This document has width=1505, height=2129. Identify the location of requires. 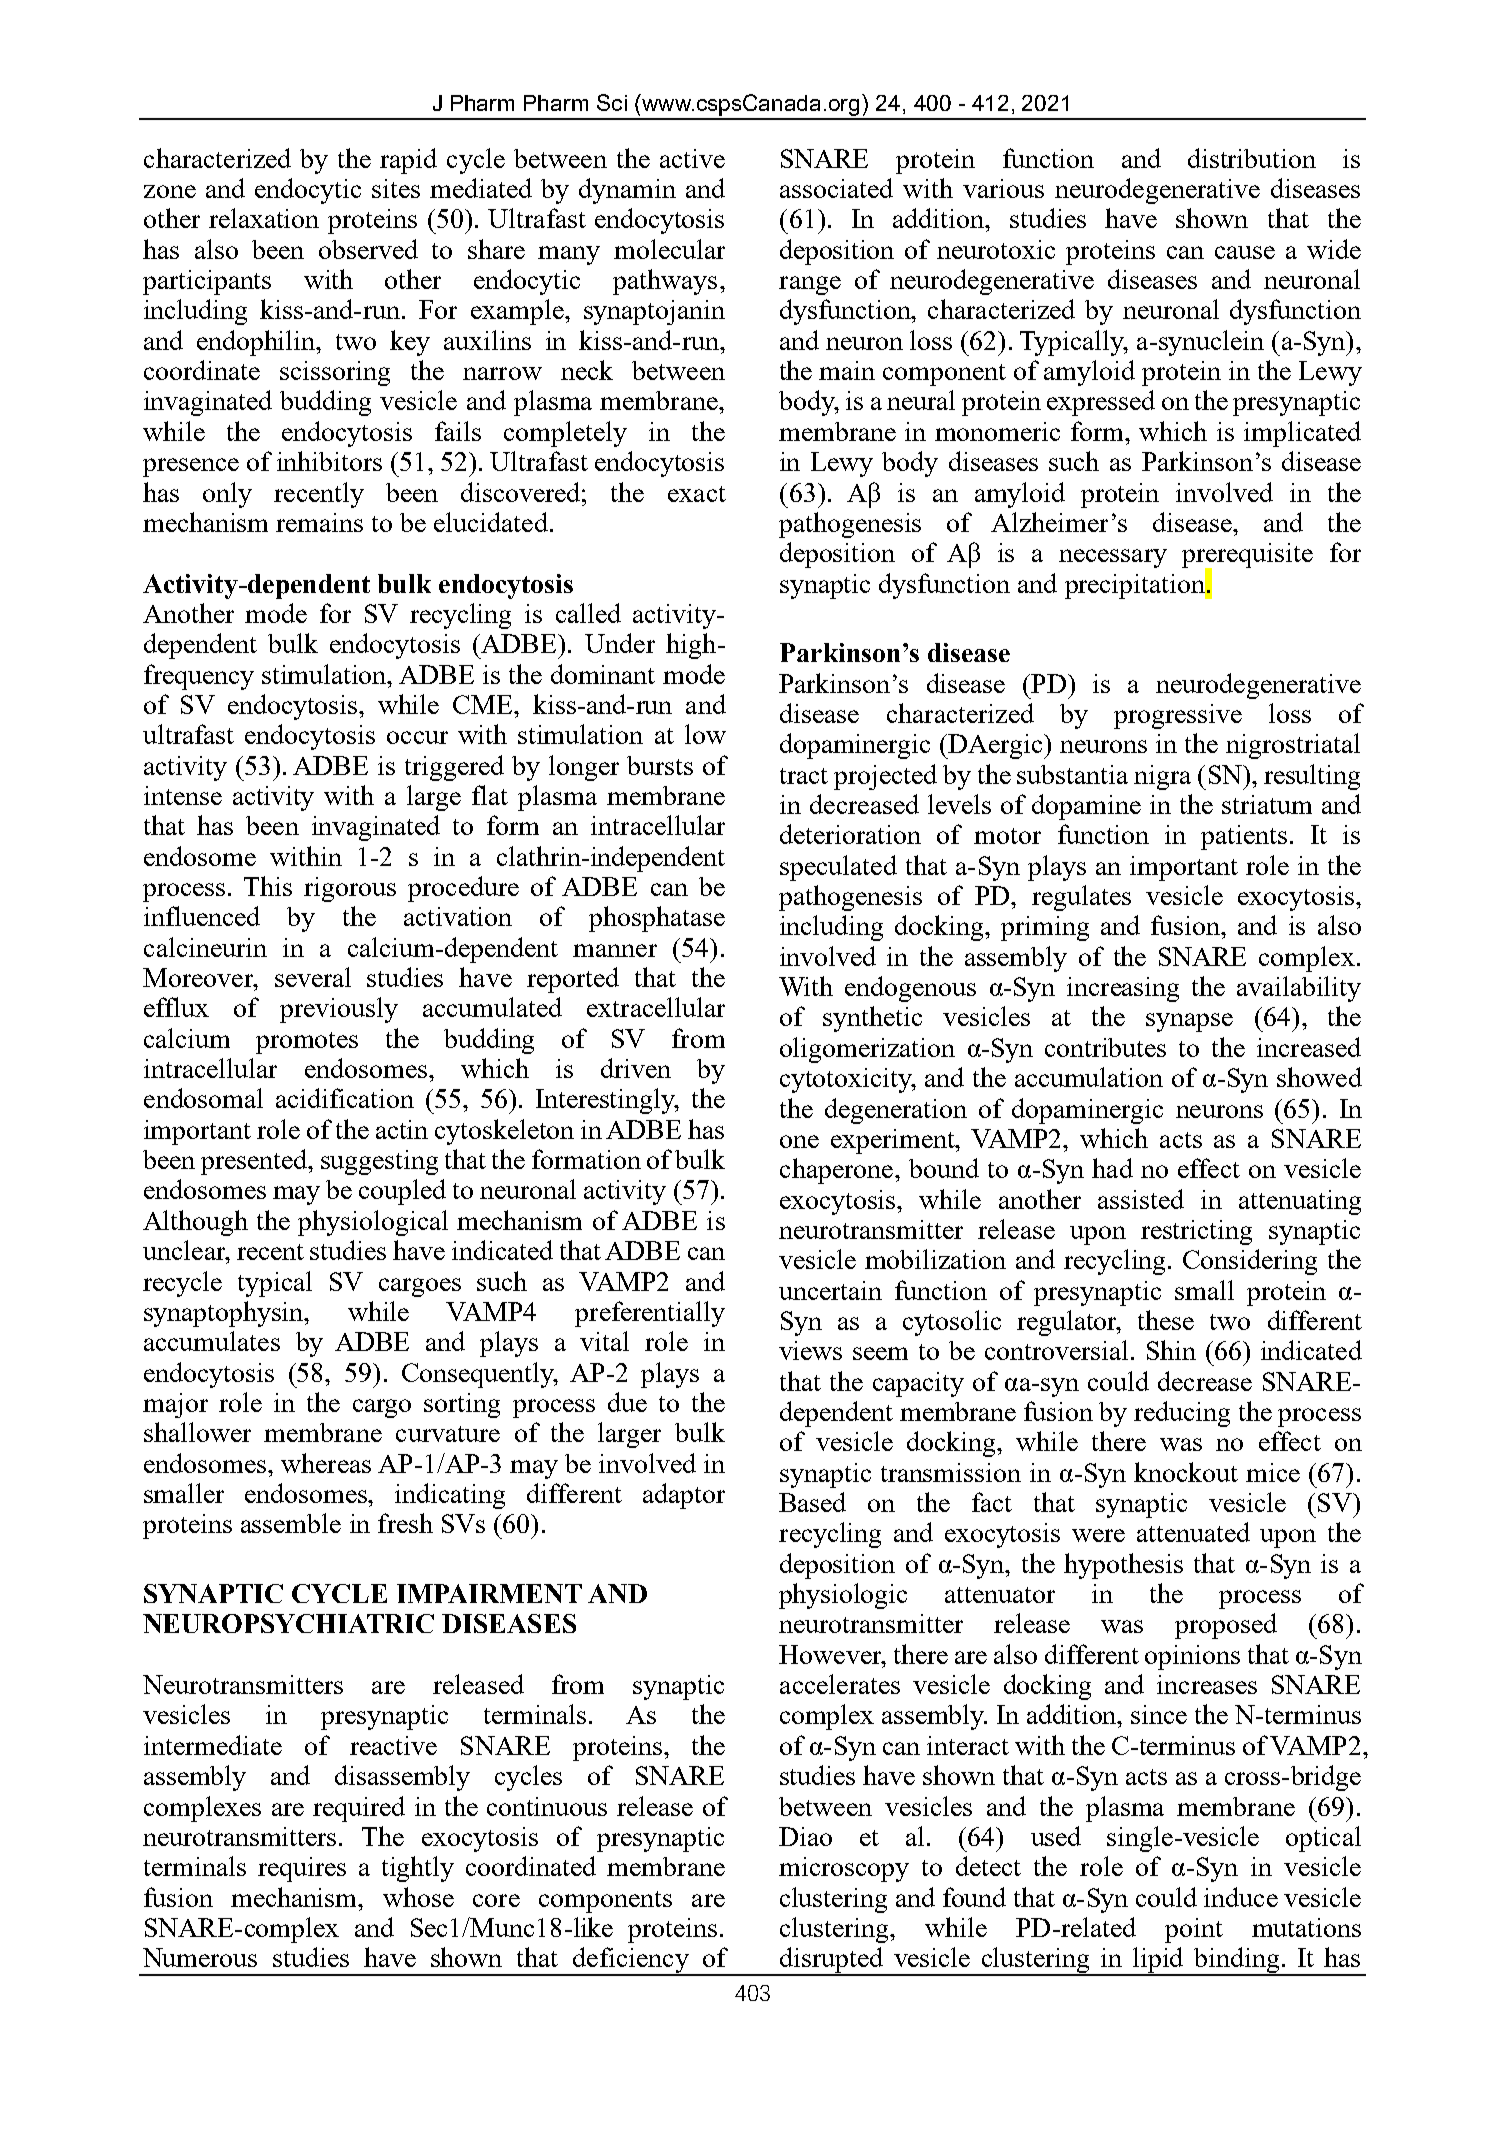
(302, 1869).
